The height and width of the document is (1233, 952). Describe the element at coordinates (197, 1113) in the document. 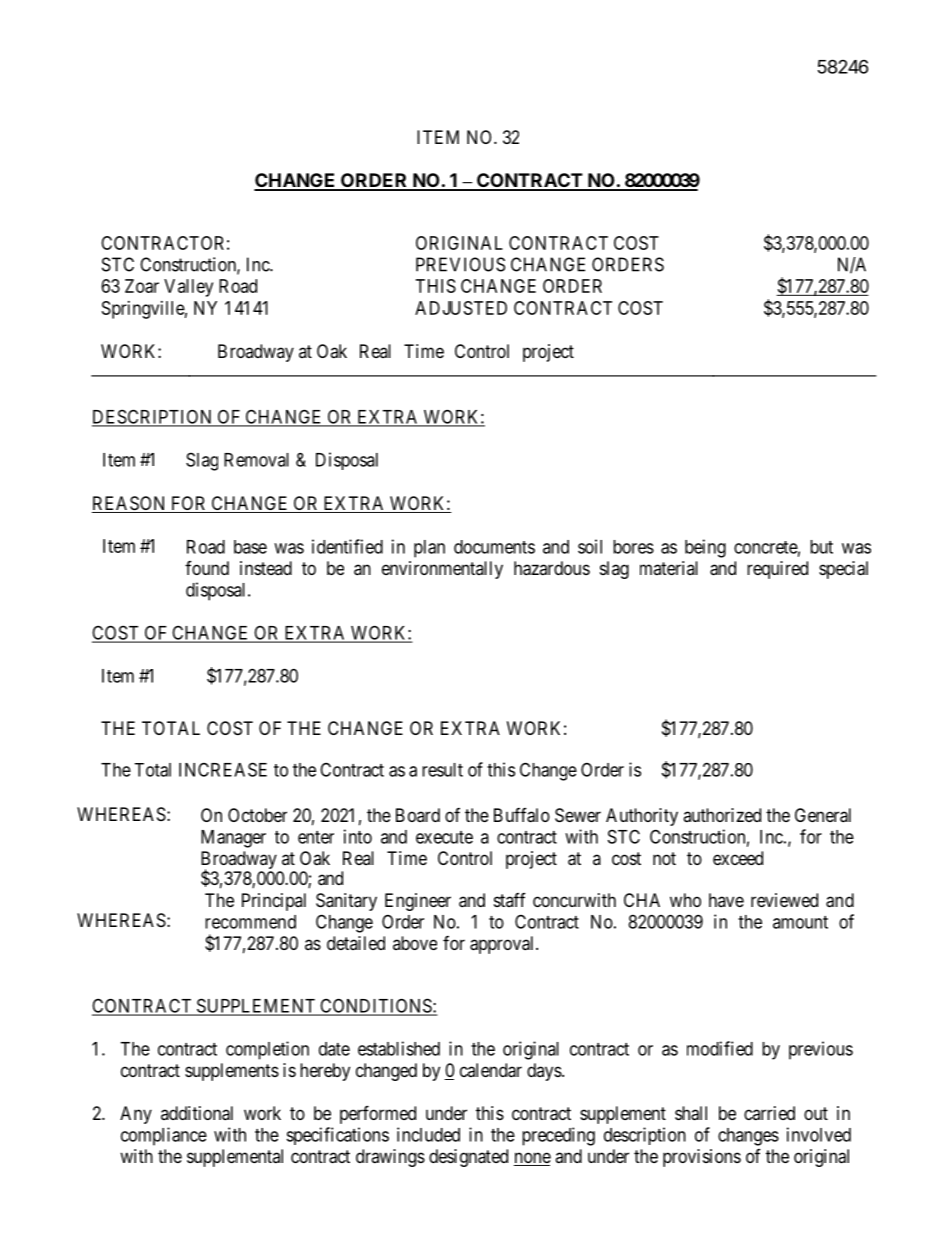

I see `additional` at that location.
